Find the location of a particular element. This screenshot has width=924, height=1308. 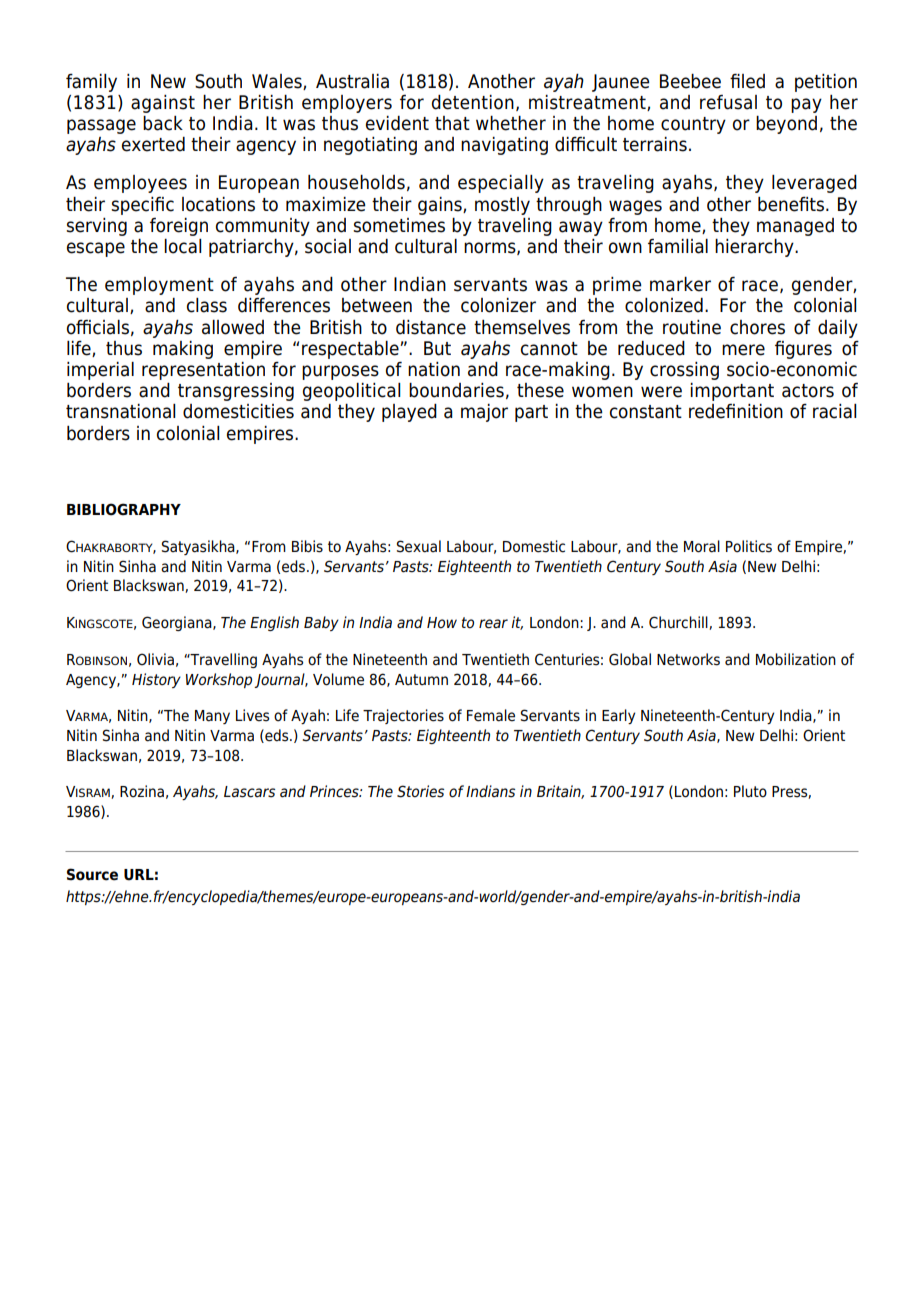

representation is located at coordinates (203, 371).
